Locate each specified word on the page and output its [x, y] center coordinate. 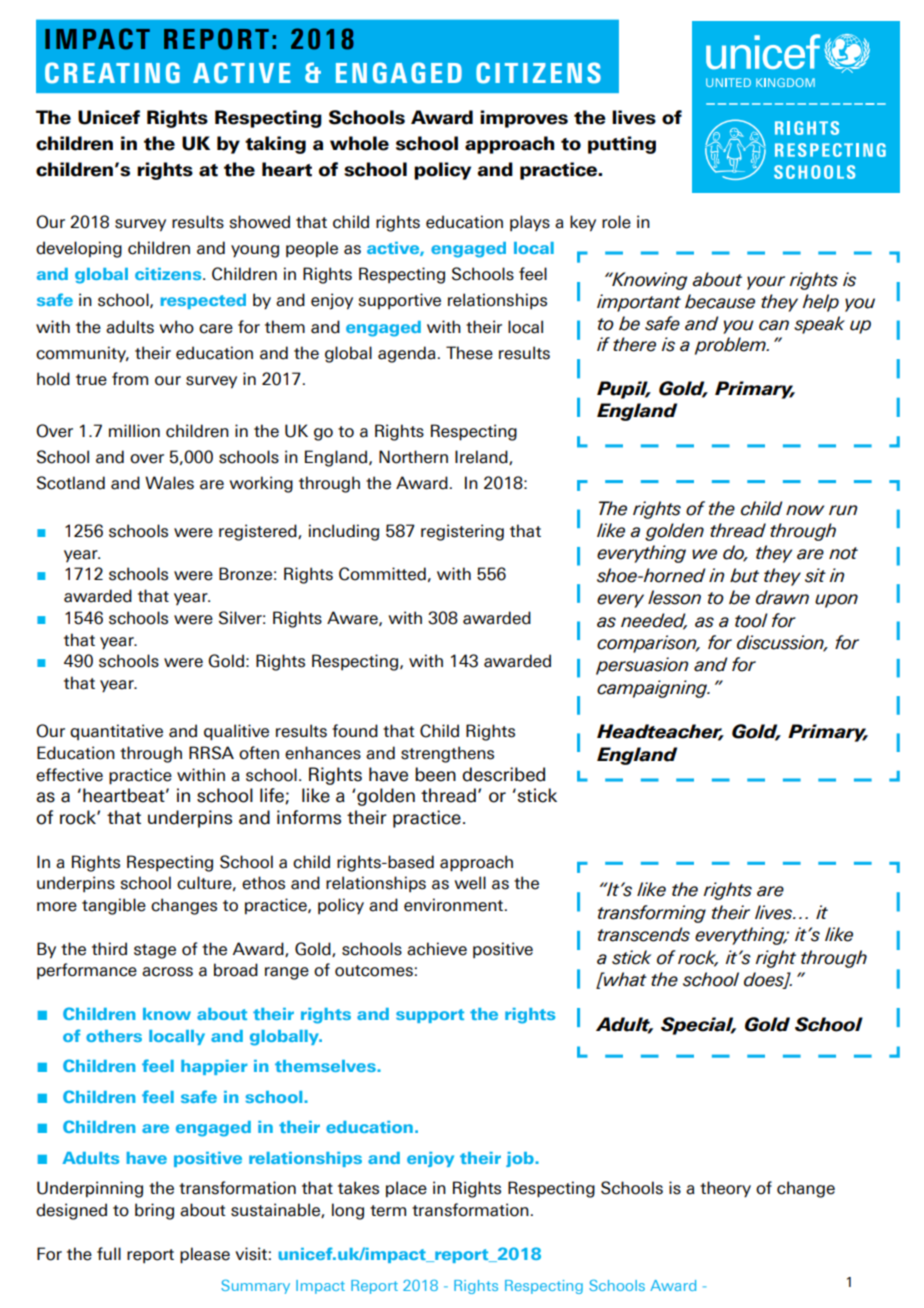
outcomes [374, 971]
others [114, 1036]
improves [524, 119]
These [469, 353]
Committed [382, 574]
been [435, 774]
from [130, 379]
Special [698, 1026]
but [744, 575]
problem [731, 346]
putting [622, 145]
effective [69, 775]
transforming [652, 914]
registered [259, 532]
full [109, 1253]
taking [275, 145]
